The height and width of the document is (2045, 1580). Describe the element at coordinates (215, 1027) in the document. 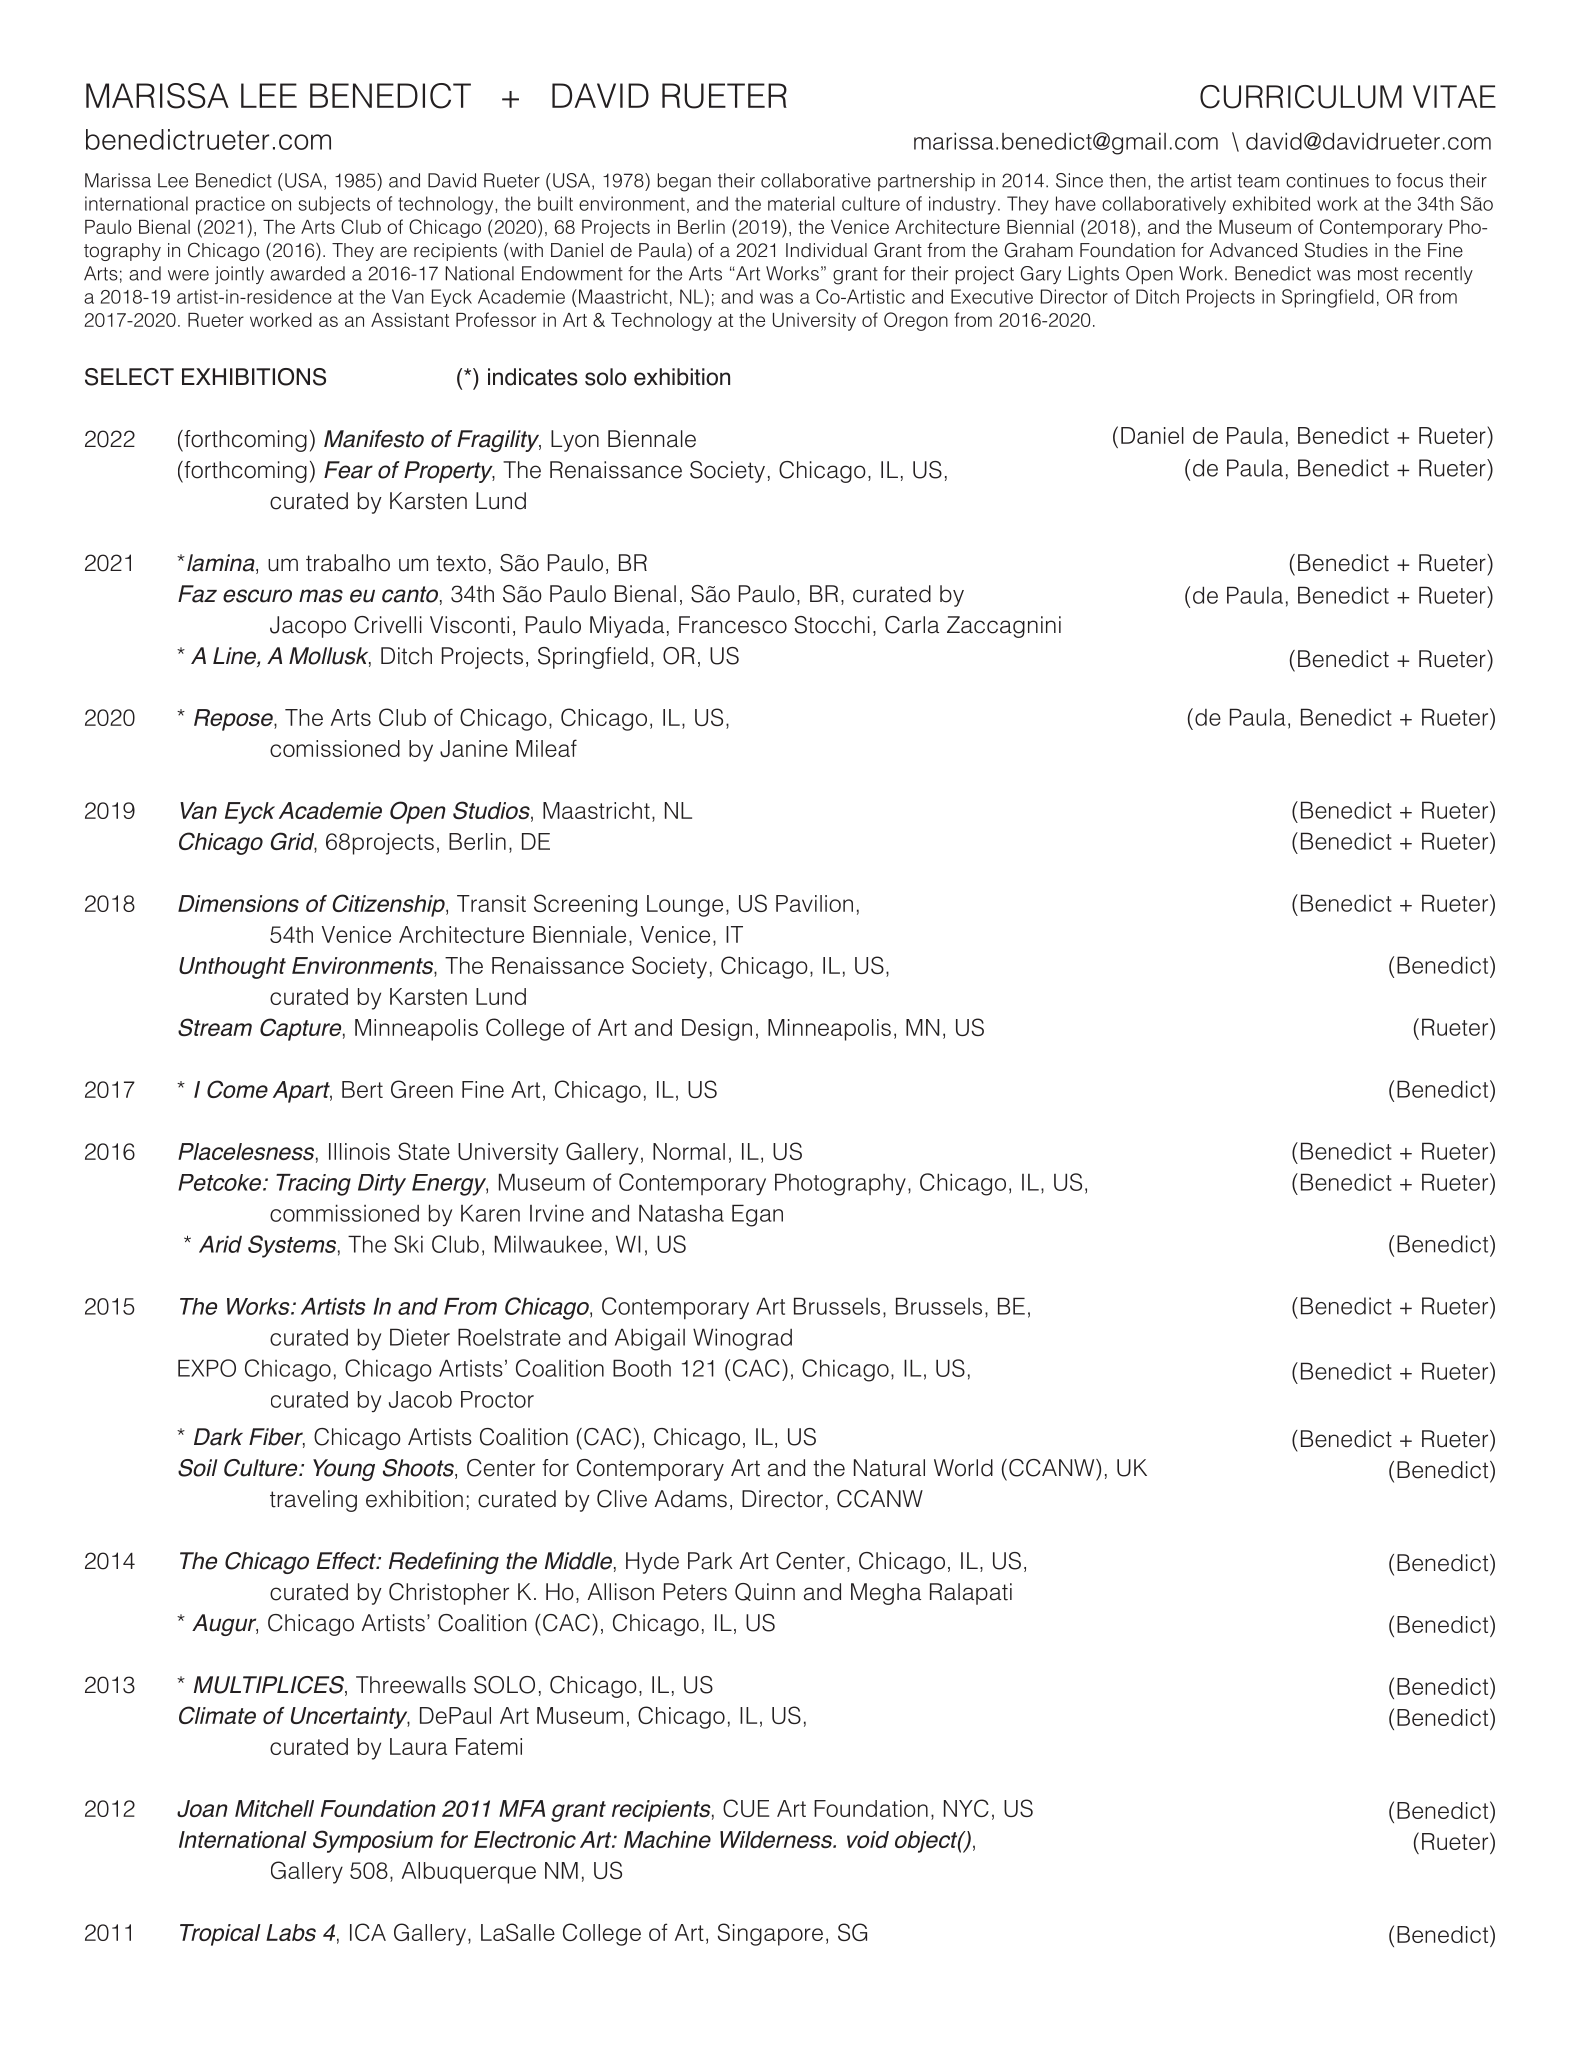

I see `Stream` at that location.
